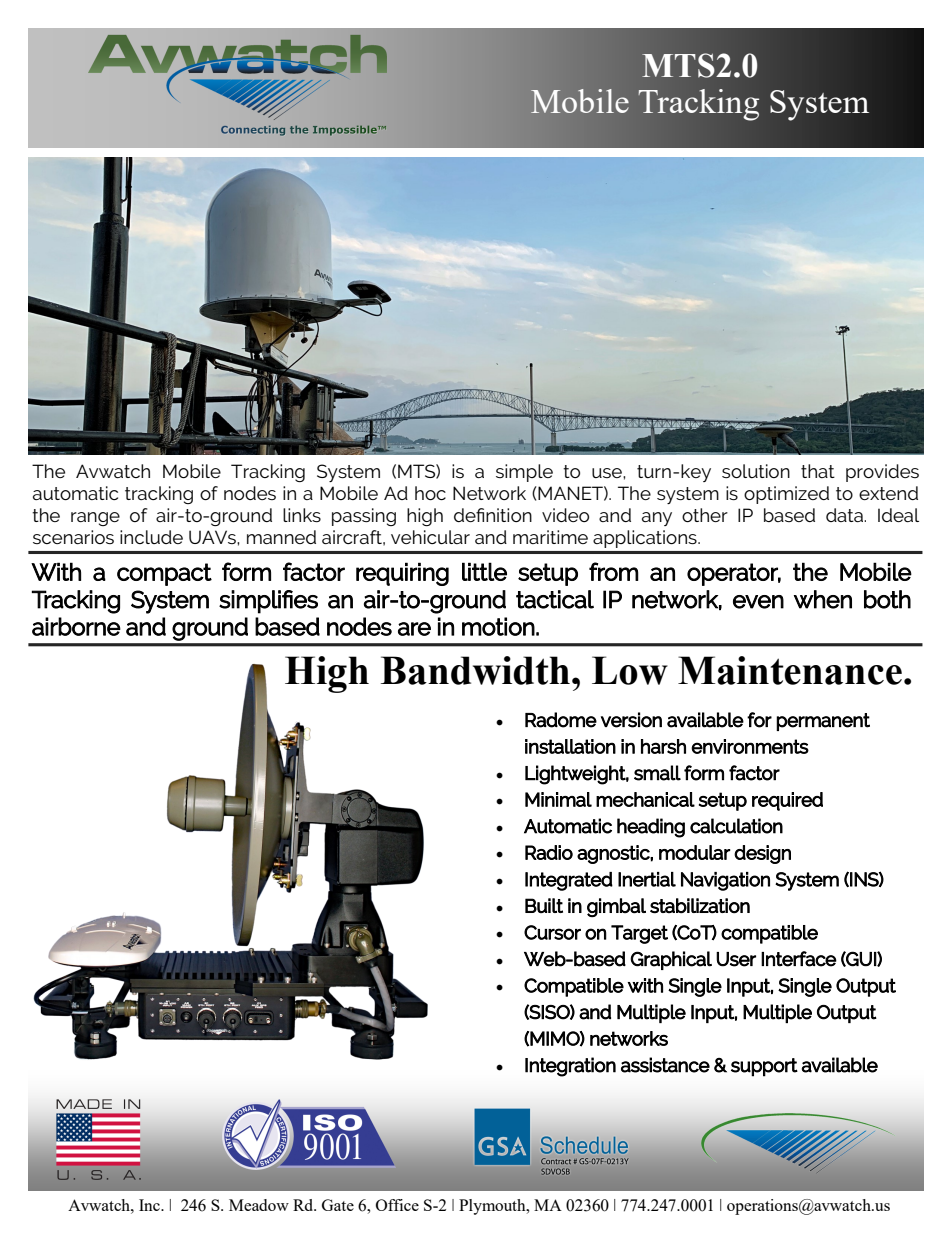 Image resolution: width=952 pixels, height=1233 pixels. I want to click on when, so click(823, 599).
